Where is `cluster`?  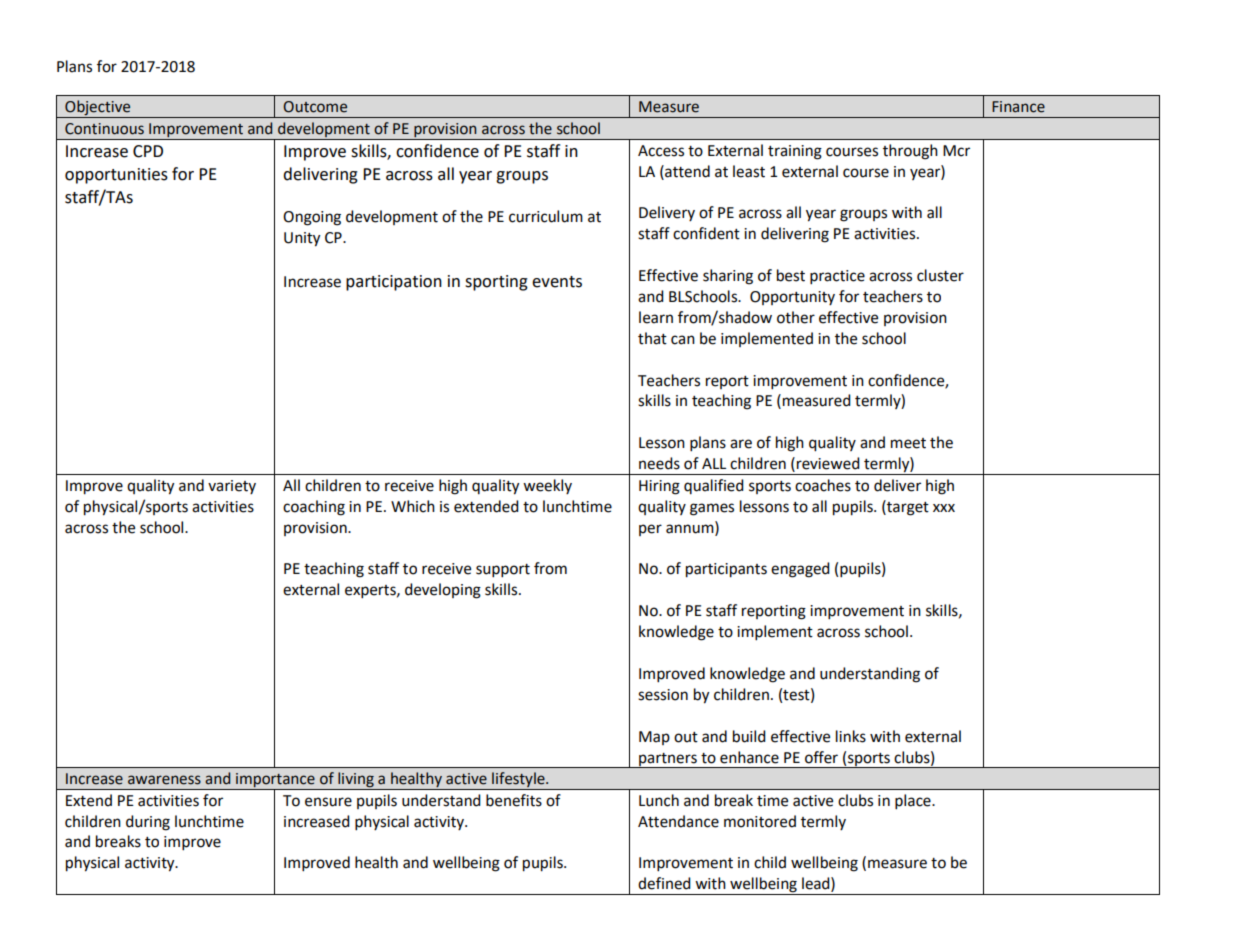 cluster is located at coordinates (940, 275).
